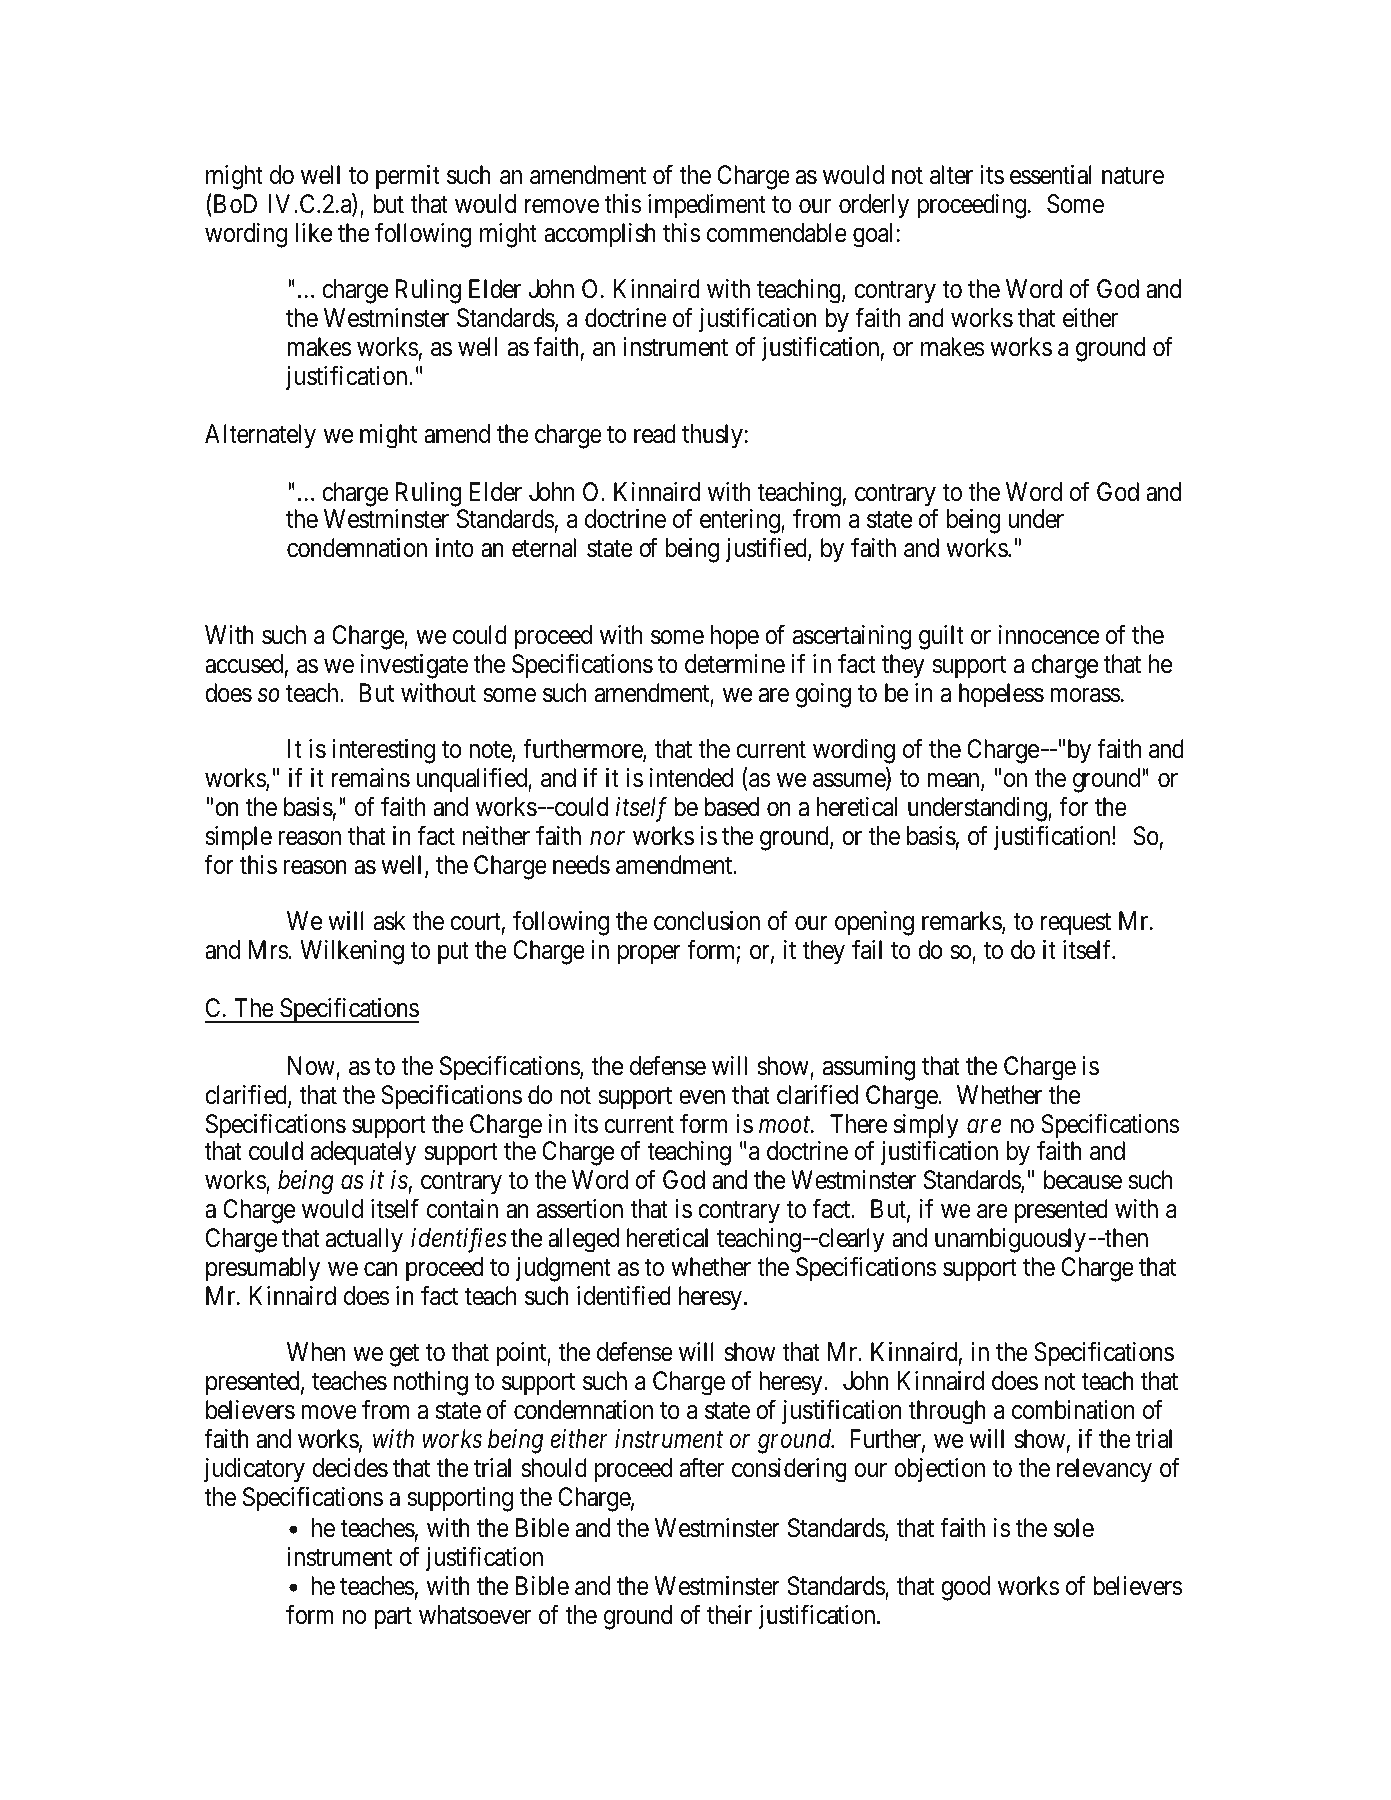 The image size is (1391, 1800). I want to click on part, so click(393, 1618).
